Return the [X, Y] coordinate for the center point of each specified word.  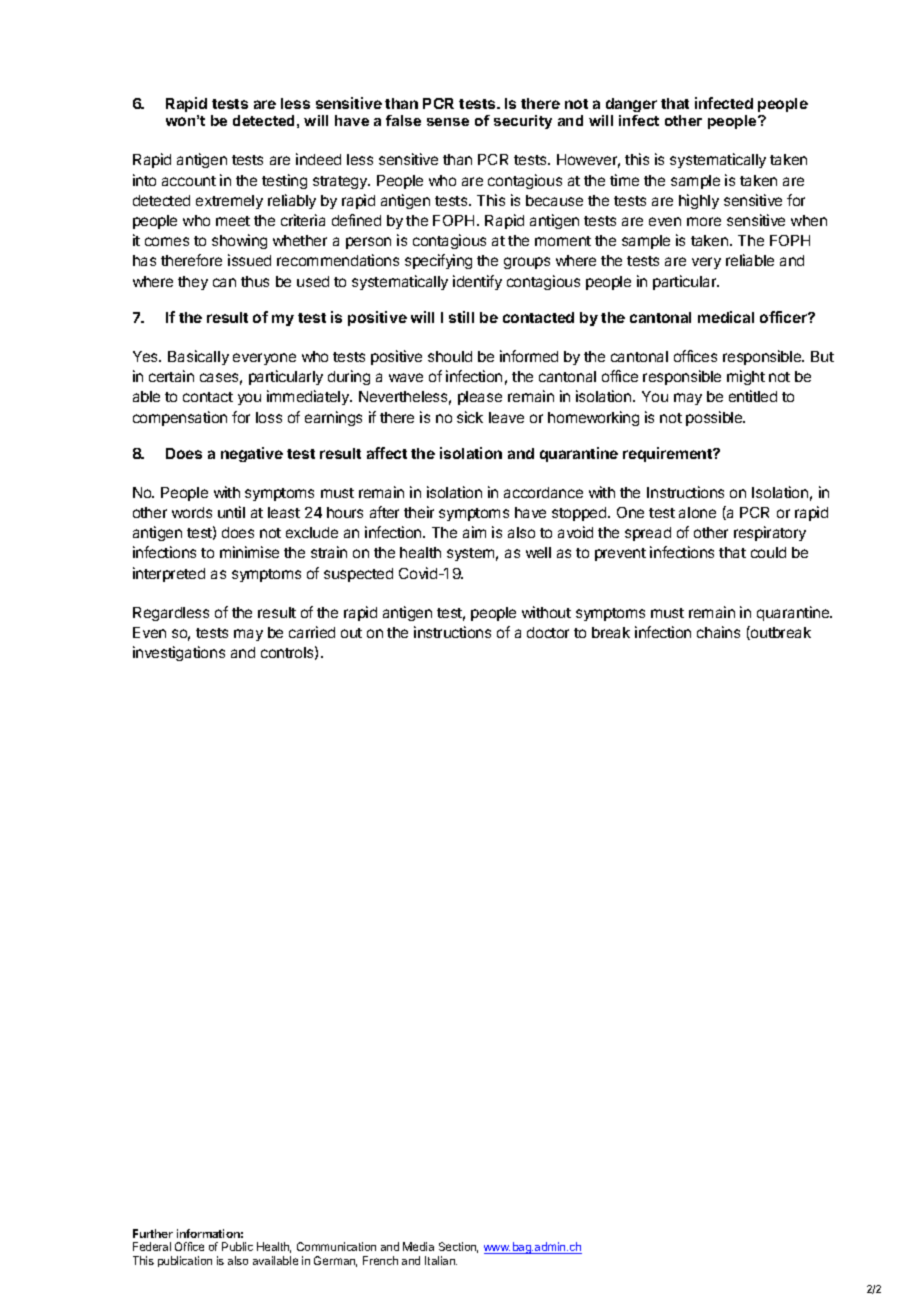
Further [153, 1233]
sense [448, 122]
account [189, 181]
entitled [753, 396]
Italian [441, 1260]
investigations [179, 653]
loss [269, 417]
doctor [548, 632]
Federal [152, 1246]
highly [699, 201]
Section [458, 1247]
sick [470, 417]
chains [718, 632]
